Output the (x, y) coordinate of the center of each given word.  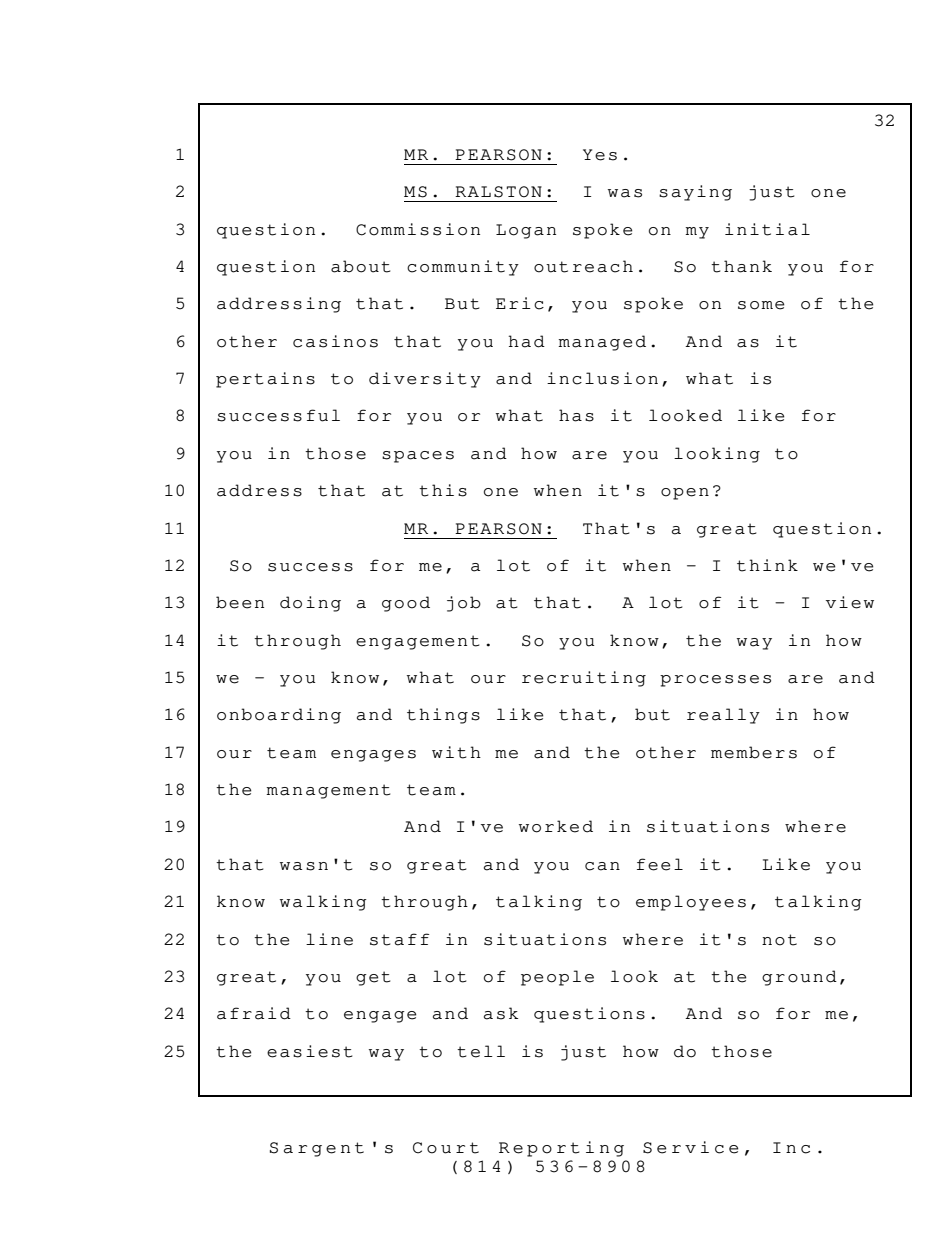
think (767, 565)
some (761, 305)
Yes (600, 155)
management (328, 791)
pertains (265, 380)
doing (310, 604)
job (464, 604)
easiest (309, 1051)
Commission (418, 229)
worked (556, 826)
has (576, 415)
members (754, 752)
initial (767, 229)
